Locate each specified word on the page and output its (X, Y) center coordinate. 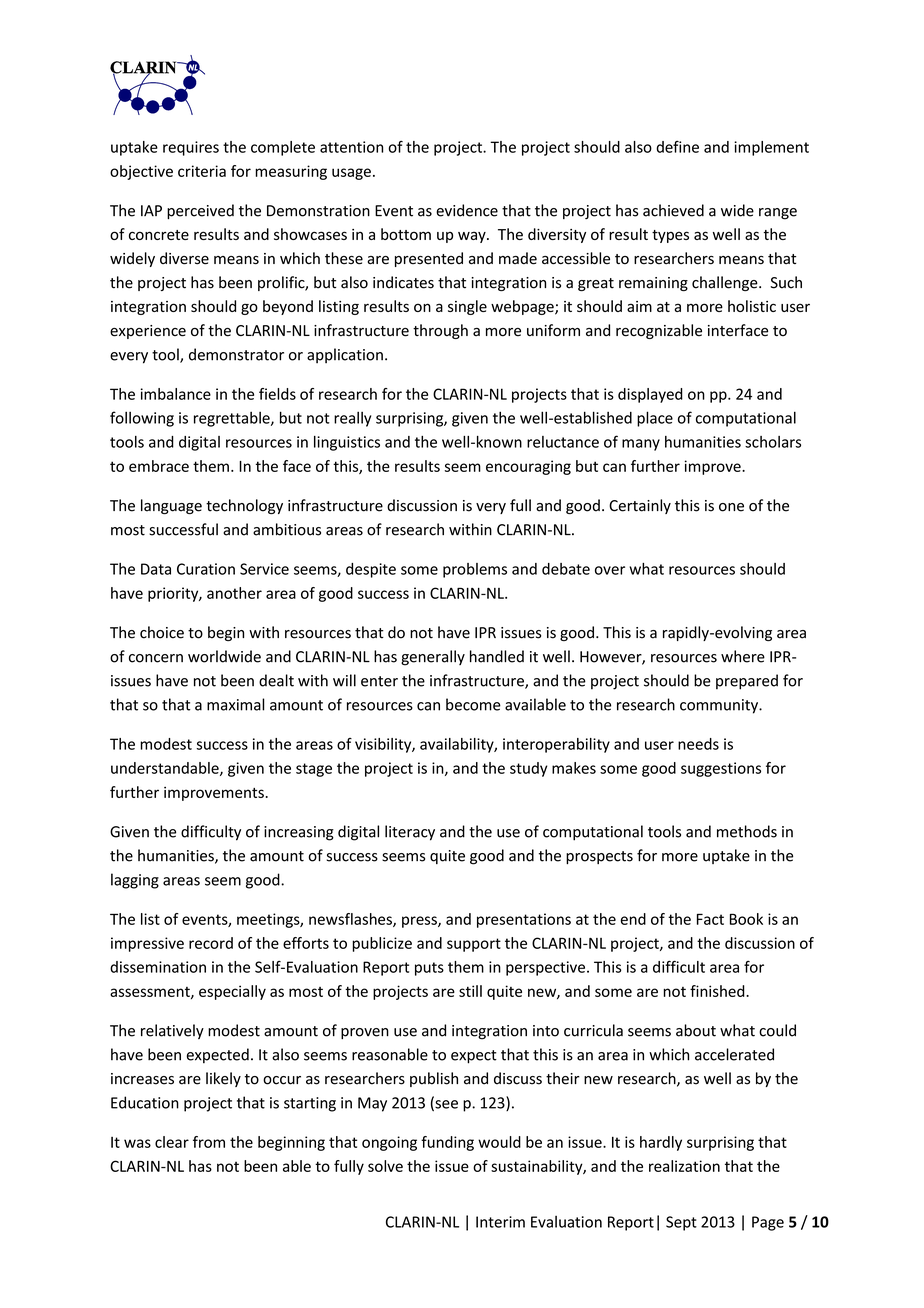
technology (244, 506)
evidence (467, 210)
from (209, 1142)
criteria (202, 171)
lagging (135, 881)
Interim (500, 1222)
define (677, 147)
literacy (410, 833)
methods (747, 831)
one (731, 507)
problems (475, 570)
